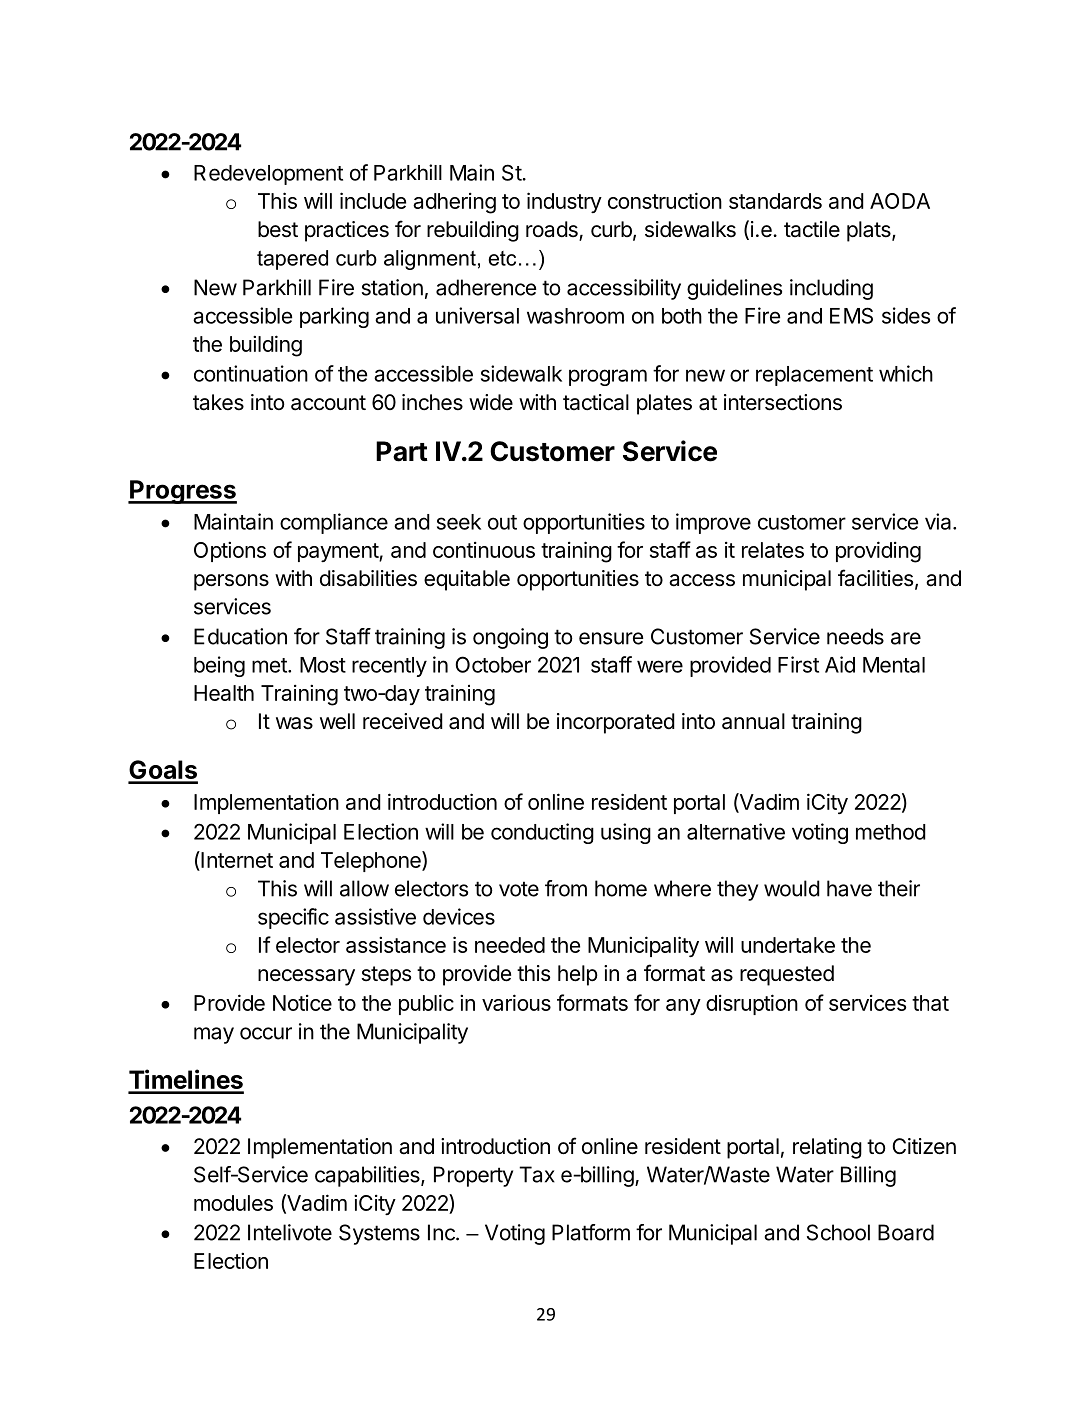 The image size is (1092, 1413). I want to click on industry, so click(564, 202).
